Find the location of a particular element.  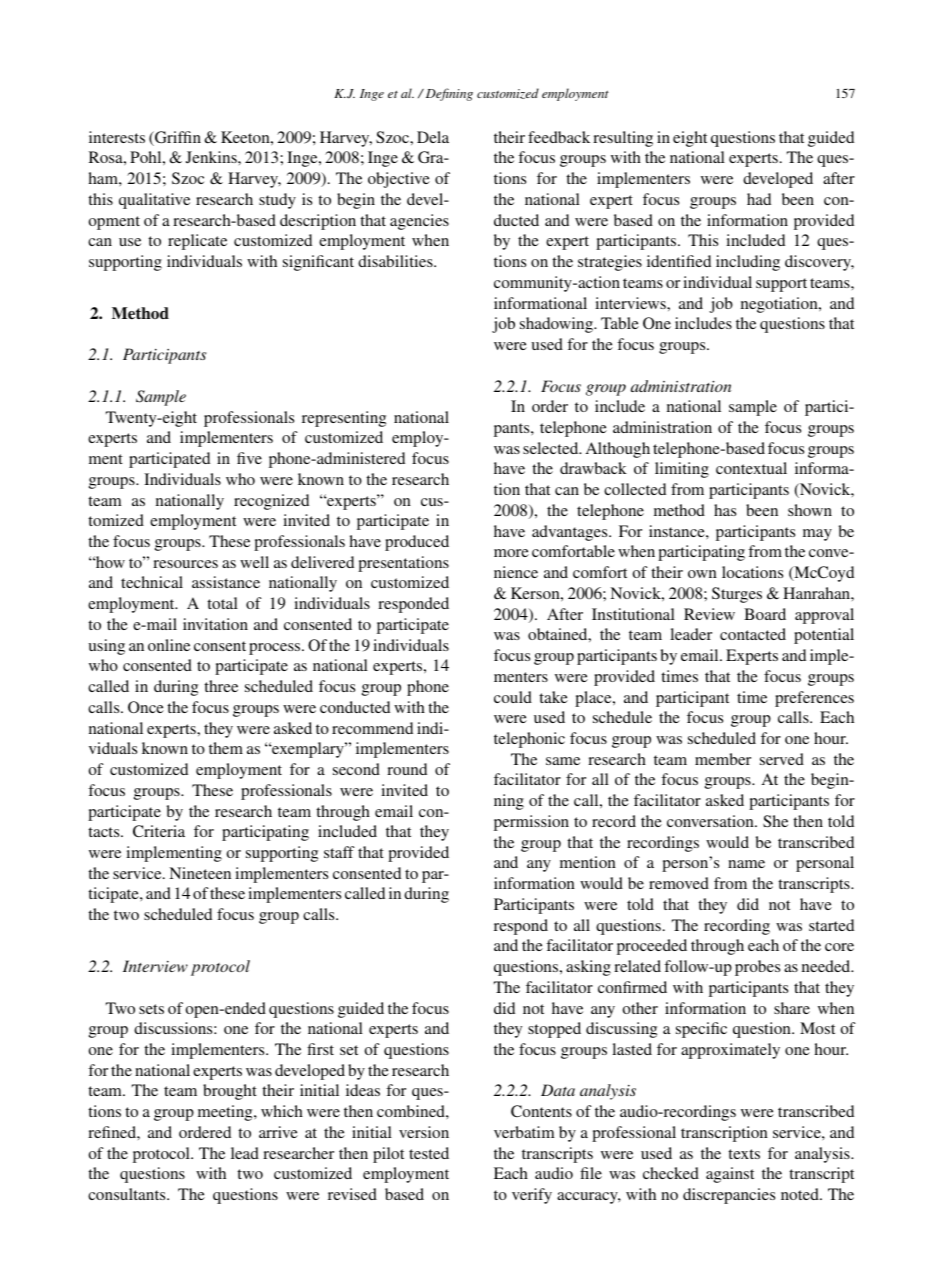

Jenkins is located at coordinates (212, 157).
